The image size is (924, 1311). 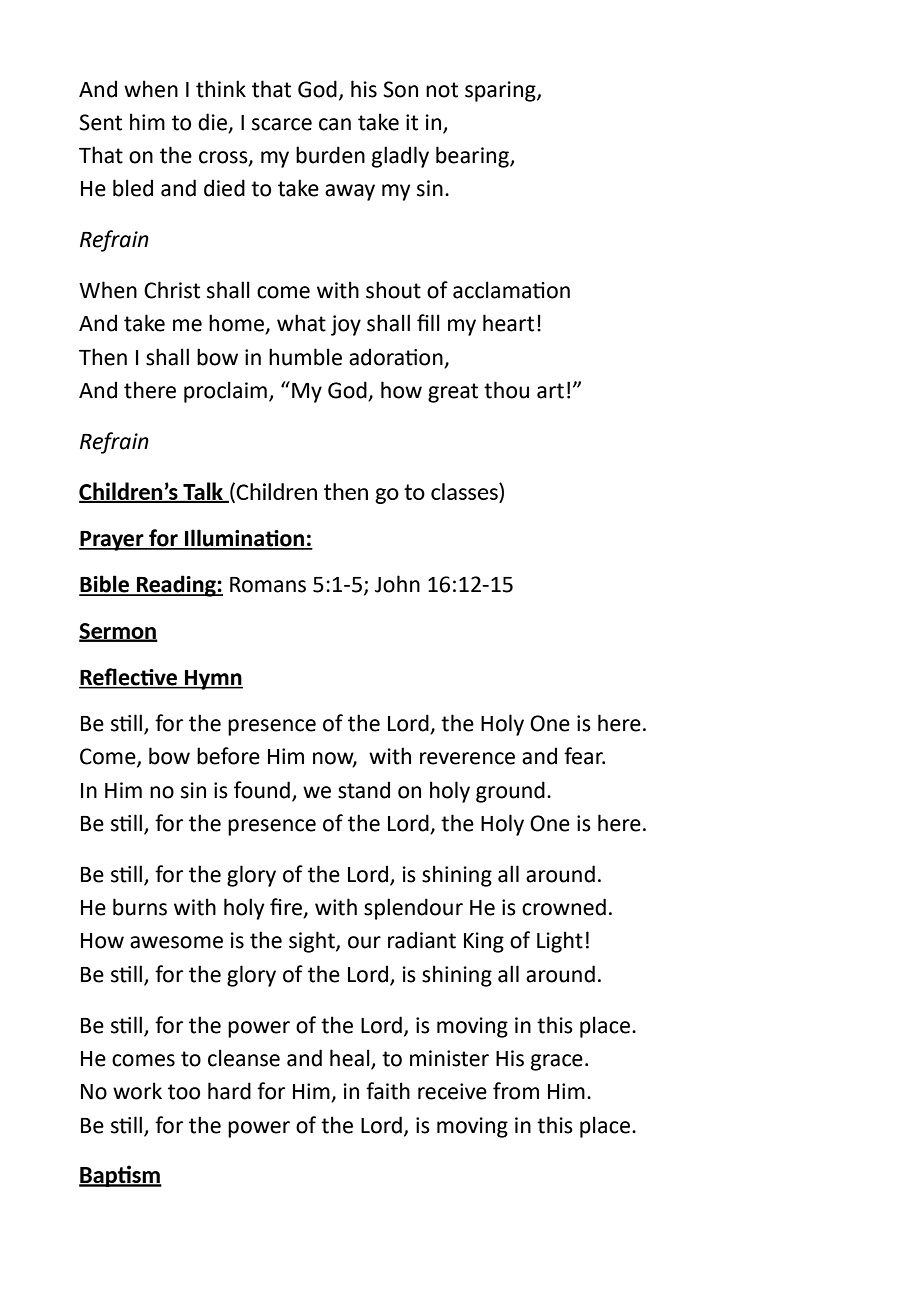 I want to click on work, so click(x=137, y=1091).
